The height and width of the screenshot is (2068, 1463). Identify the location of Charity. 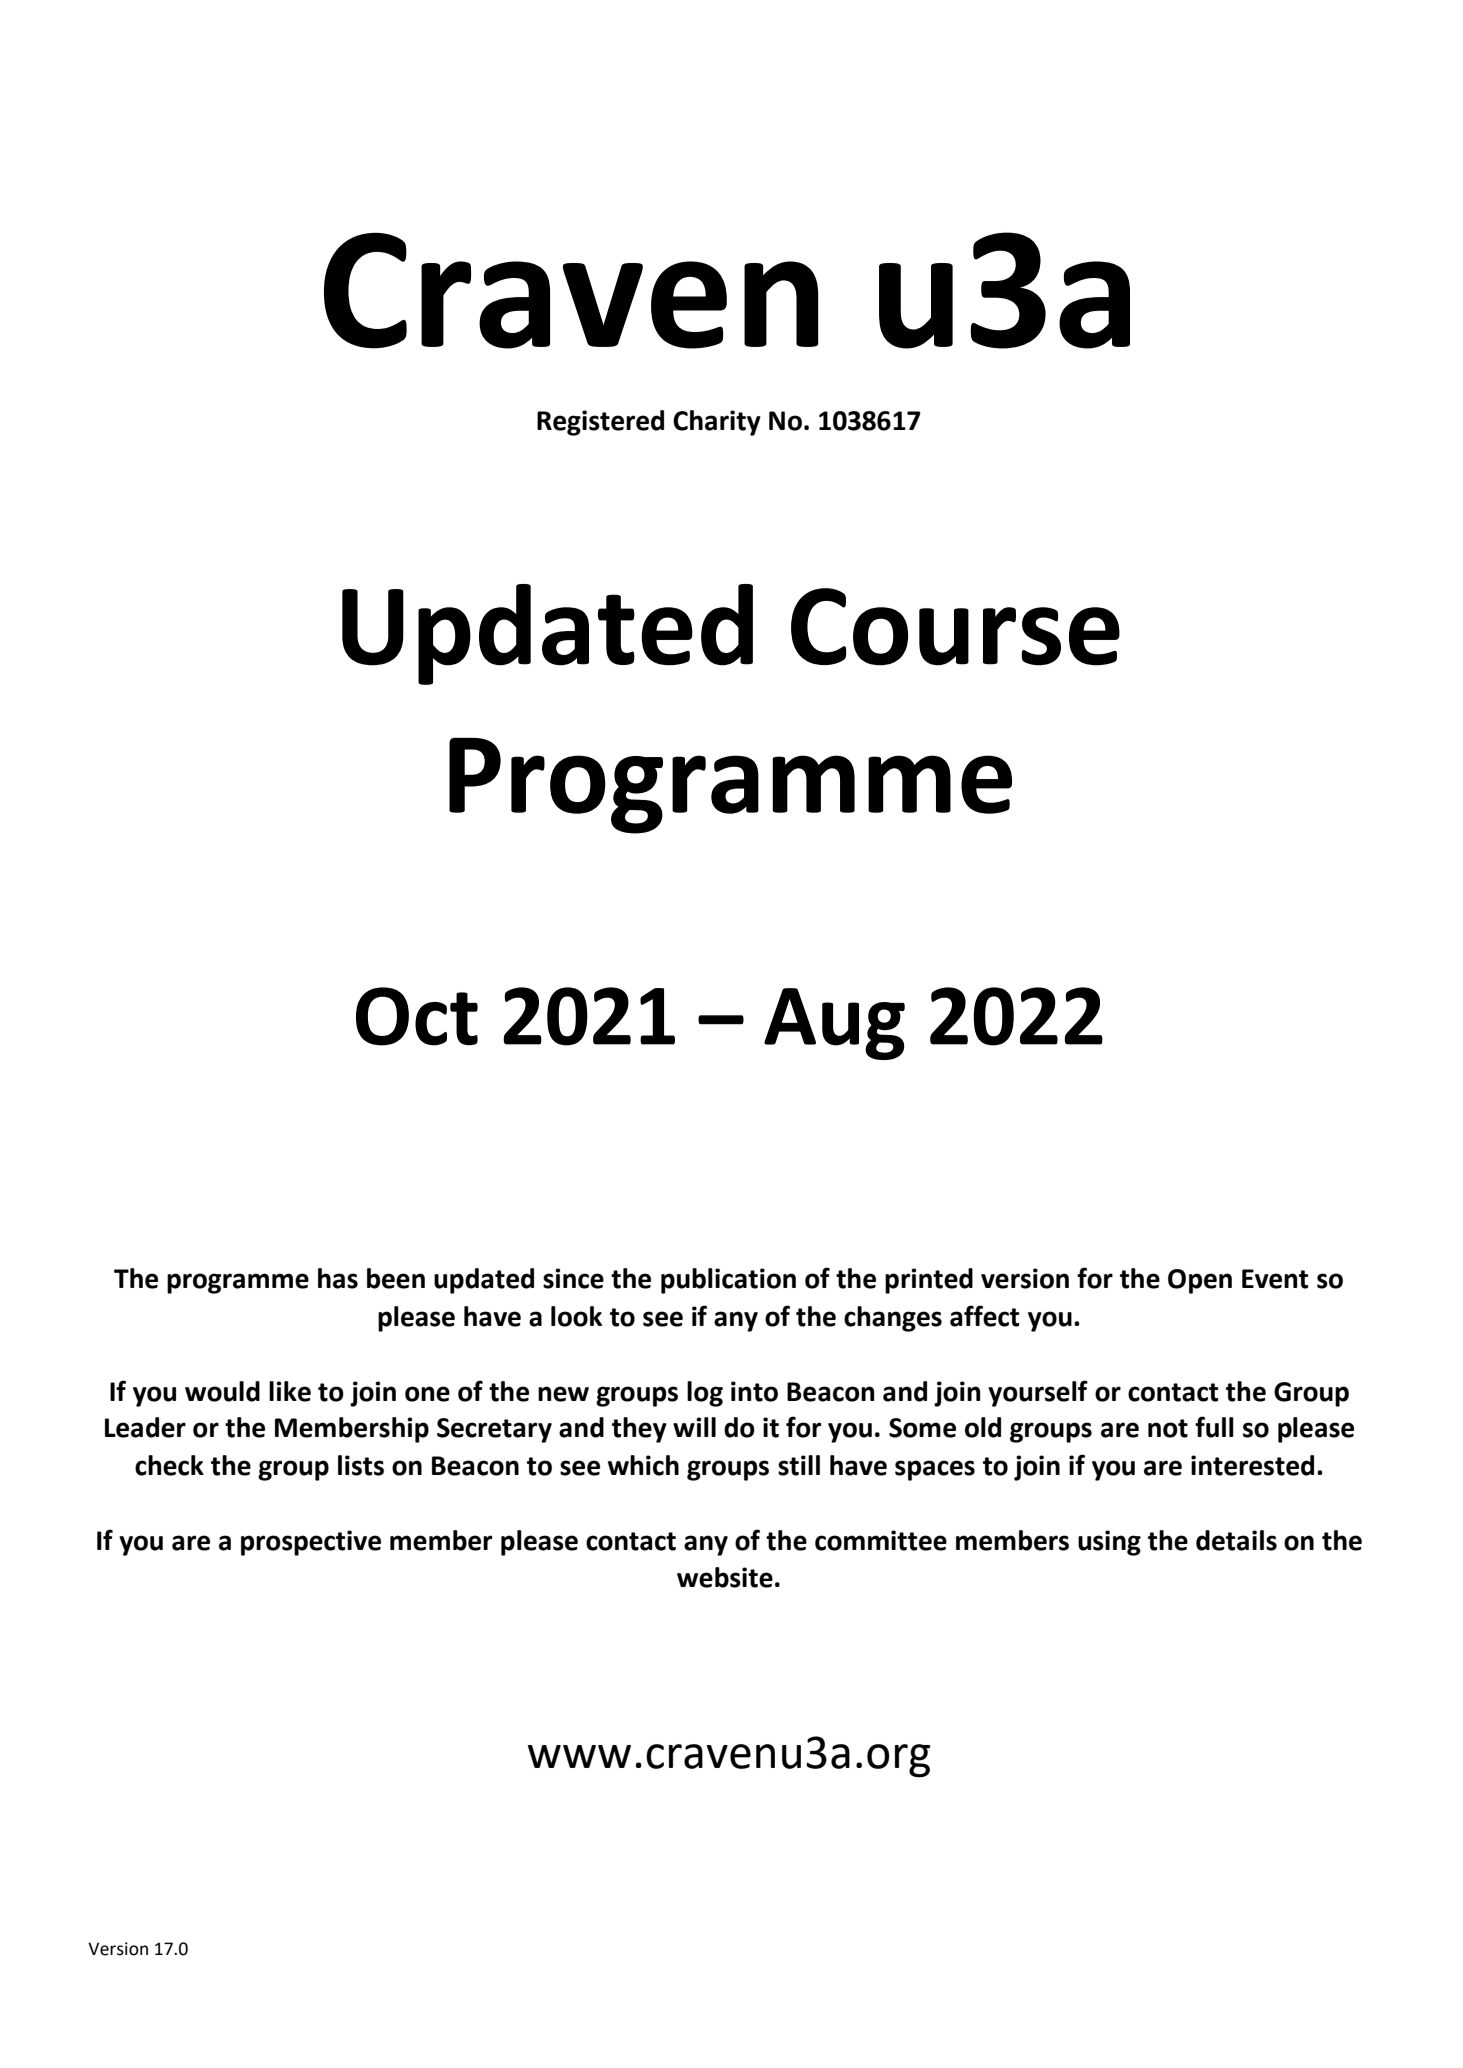
(717, 423).
